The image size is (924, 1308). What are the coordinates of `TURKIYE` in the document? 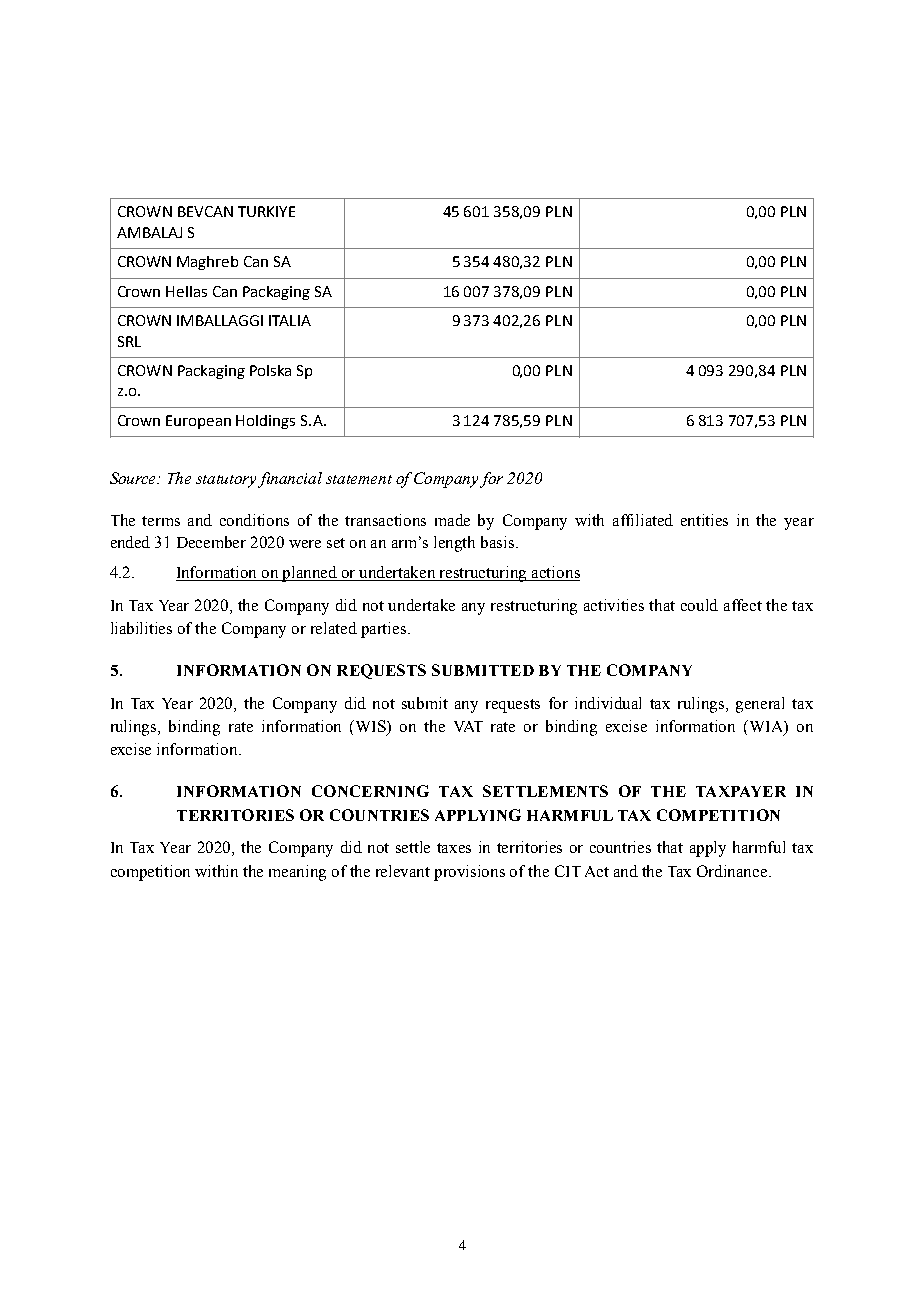 It's located at (266, 211).
